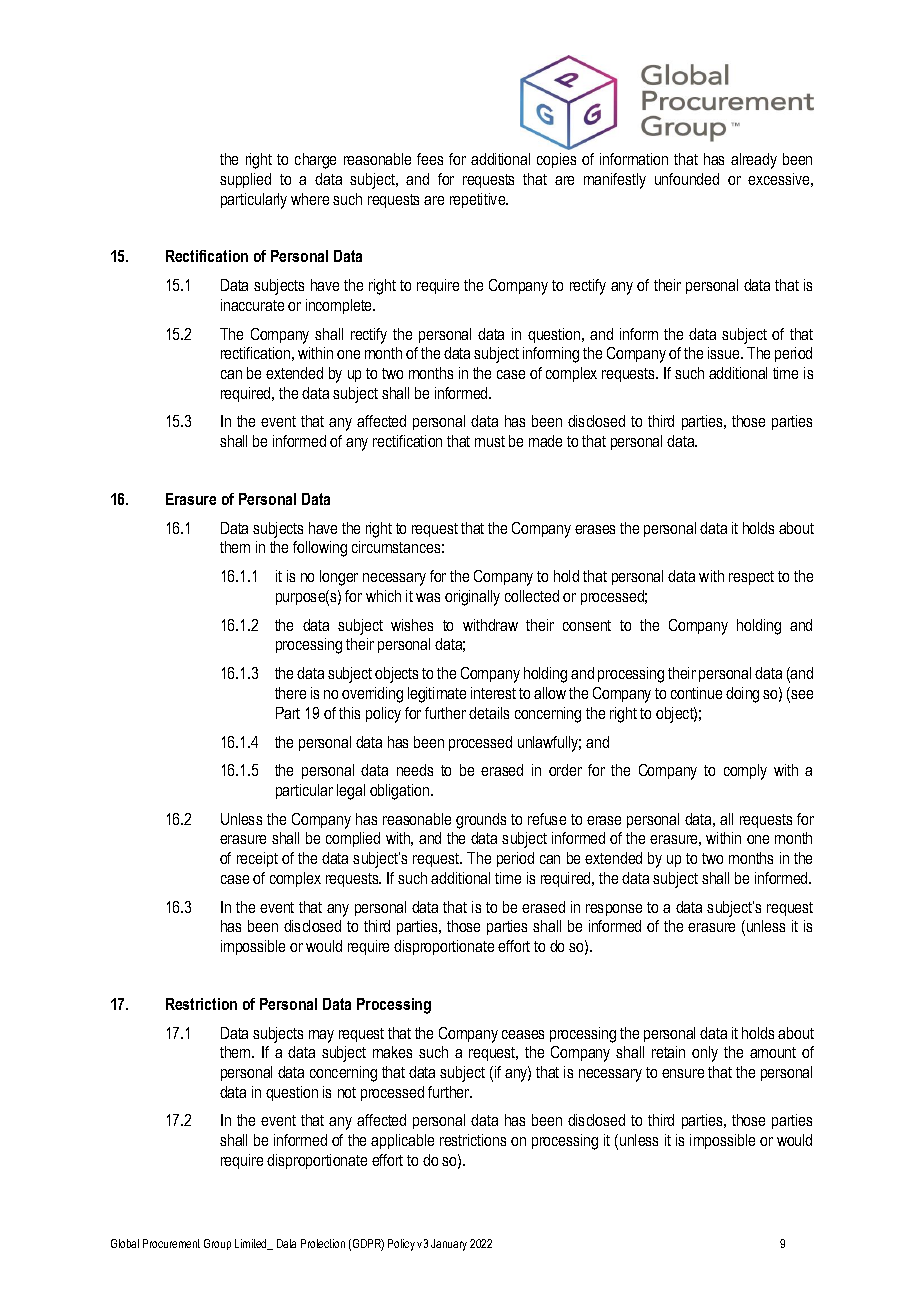  I want to click on Group, so click(217, 1244).
